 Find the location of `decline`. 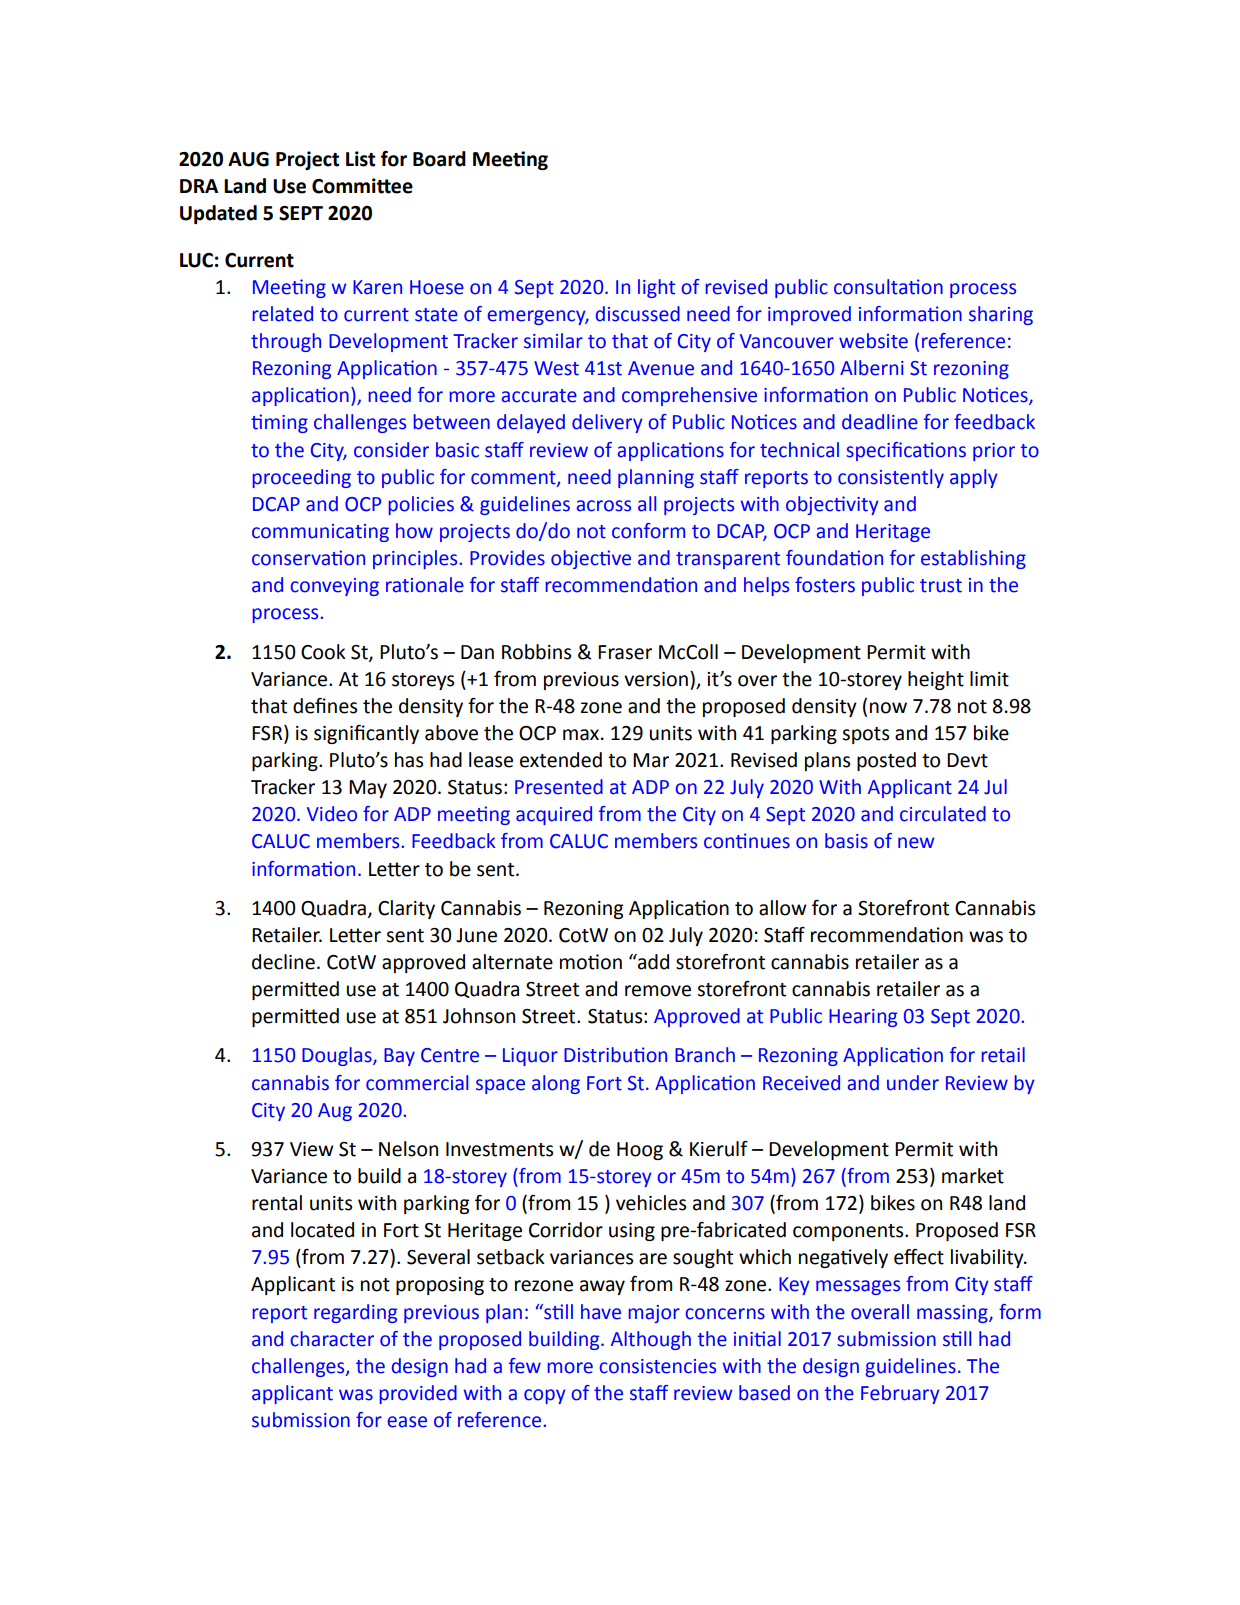

decline is located at coordinates (283, 962).
